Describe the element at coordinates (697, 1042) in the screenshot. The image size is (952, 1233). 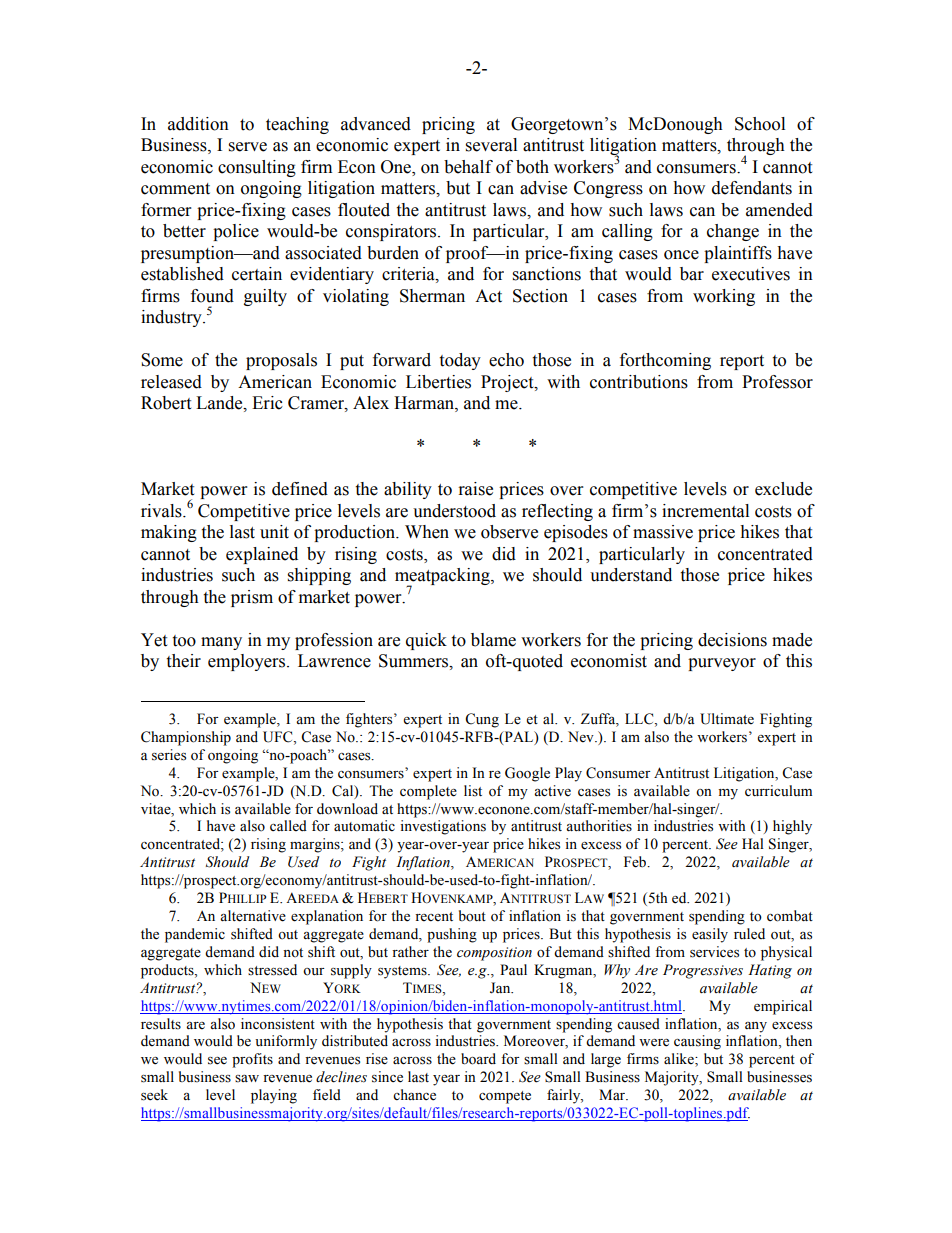
I see `causing` at that location.
